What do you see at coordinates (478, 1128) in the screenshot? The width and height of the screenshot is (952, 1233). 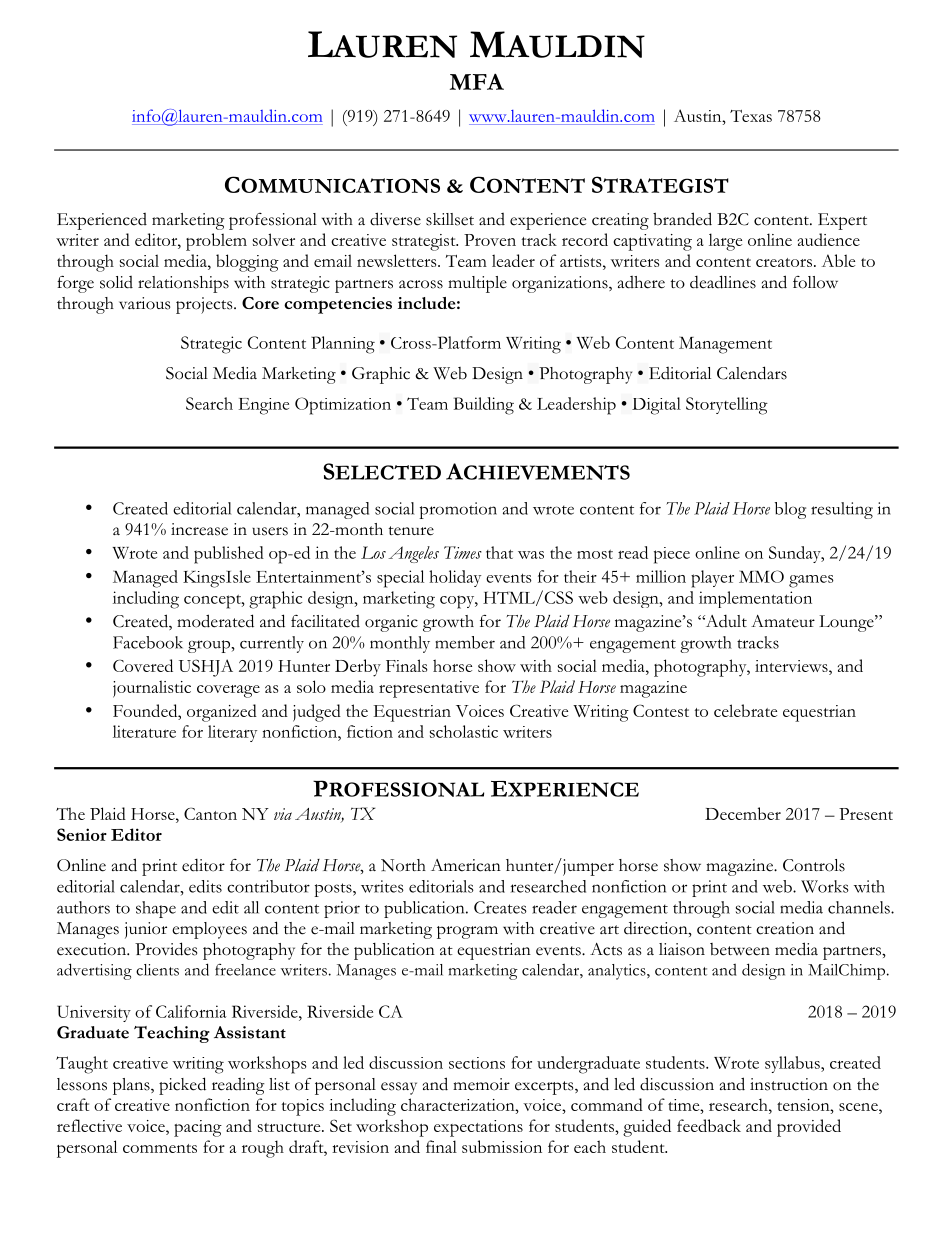 I see `expectations` at bounding box center [478, 1128].
